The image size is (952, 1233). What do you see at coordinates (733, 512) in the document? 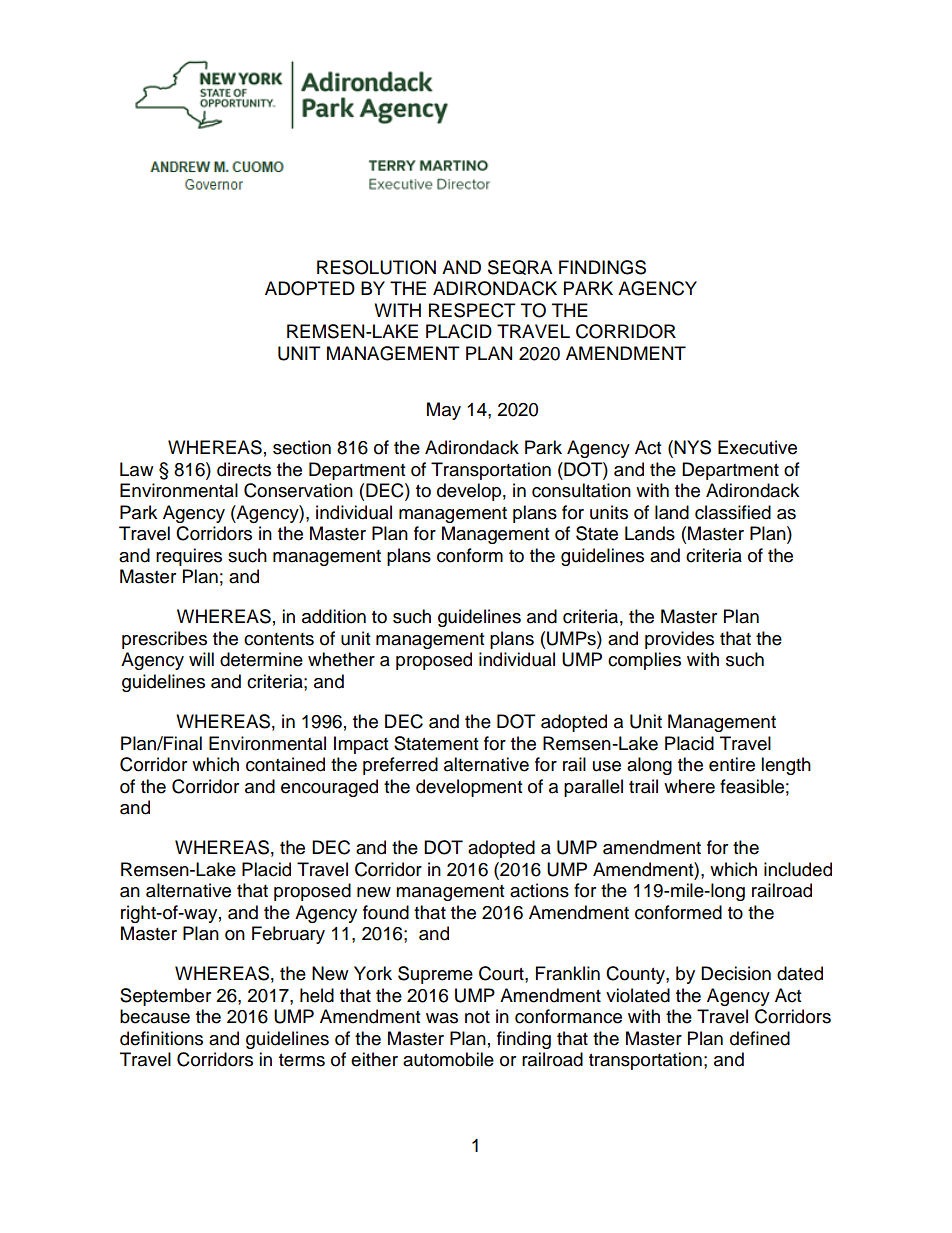
I see `classified` at bounding box center [733, 512].
